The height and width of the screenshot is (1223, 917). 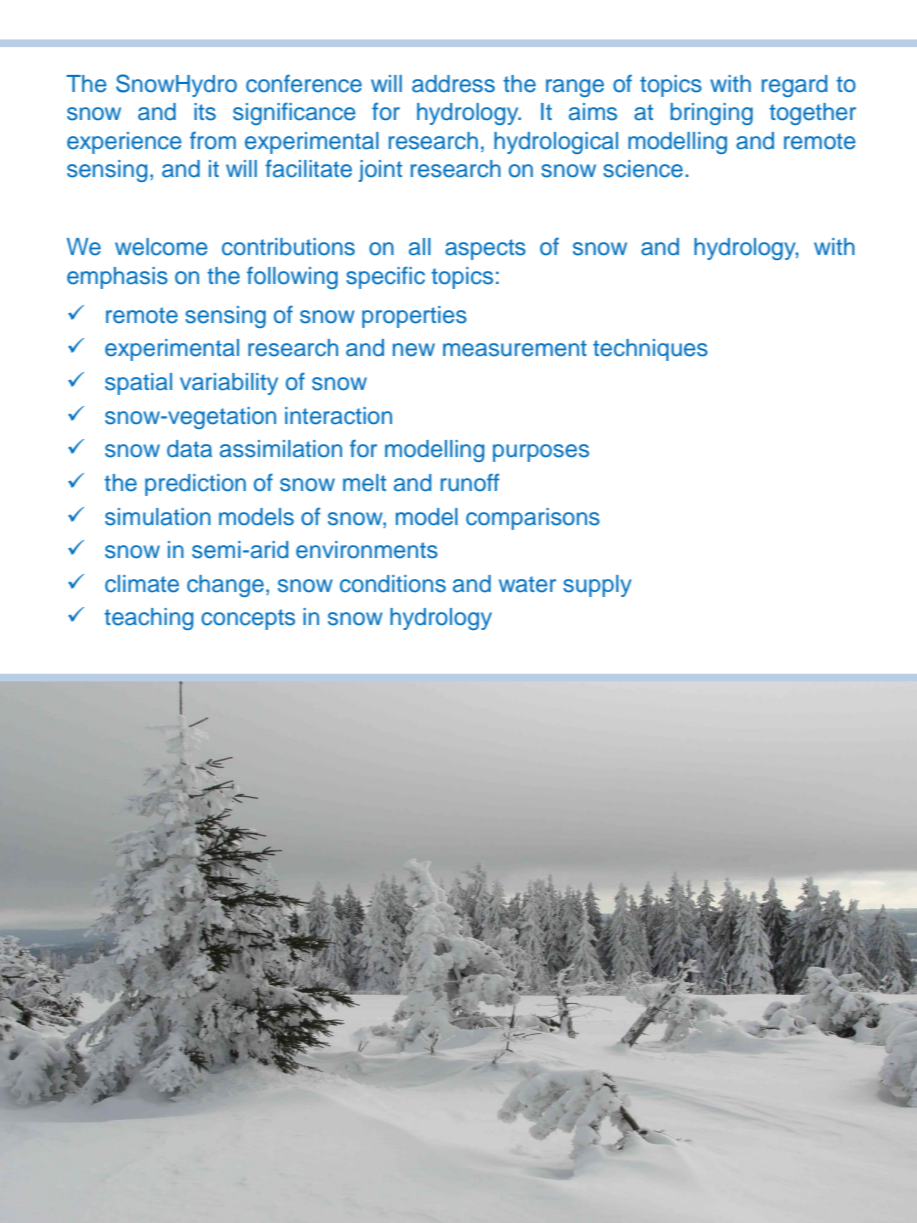 What do you see at coordinates (225, 586) in the screenshot?
I see `change` at bounding box center [225, 586].
